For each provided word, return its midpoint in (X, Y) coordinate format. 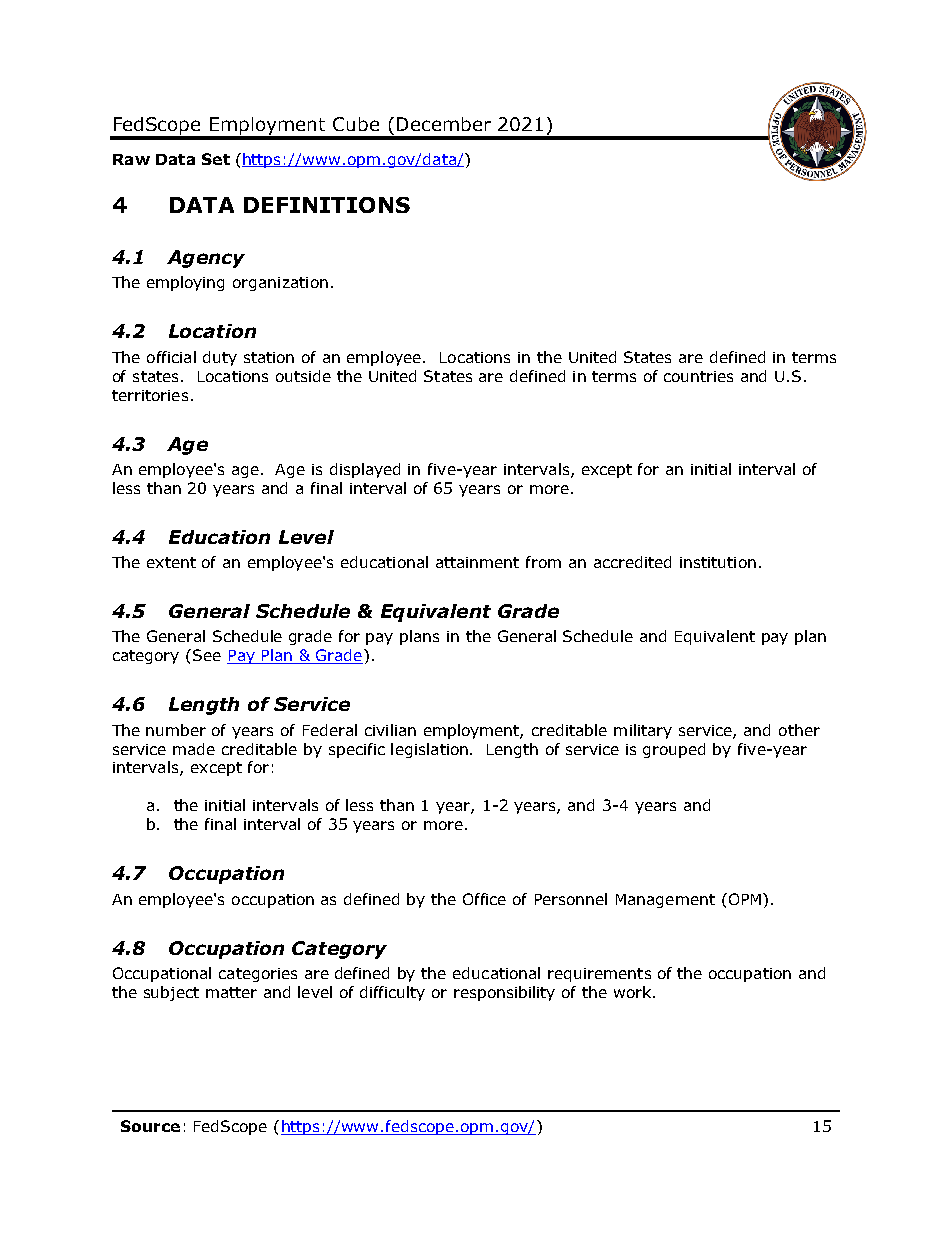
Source (150, 1126)
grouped (674, 750)
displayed (365, 470)
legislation (429, 750)
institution (718, 562)
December (444, 124)
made (194, 749)
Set (216, 159)
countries (698, 376)
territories (150, 395)
